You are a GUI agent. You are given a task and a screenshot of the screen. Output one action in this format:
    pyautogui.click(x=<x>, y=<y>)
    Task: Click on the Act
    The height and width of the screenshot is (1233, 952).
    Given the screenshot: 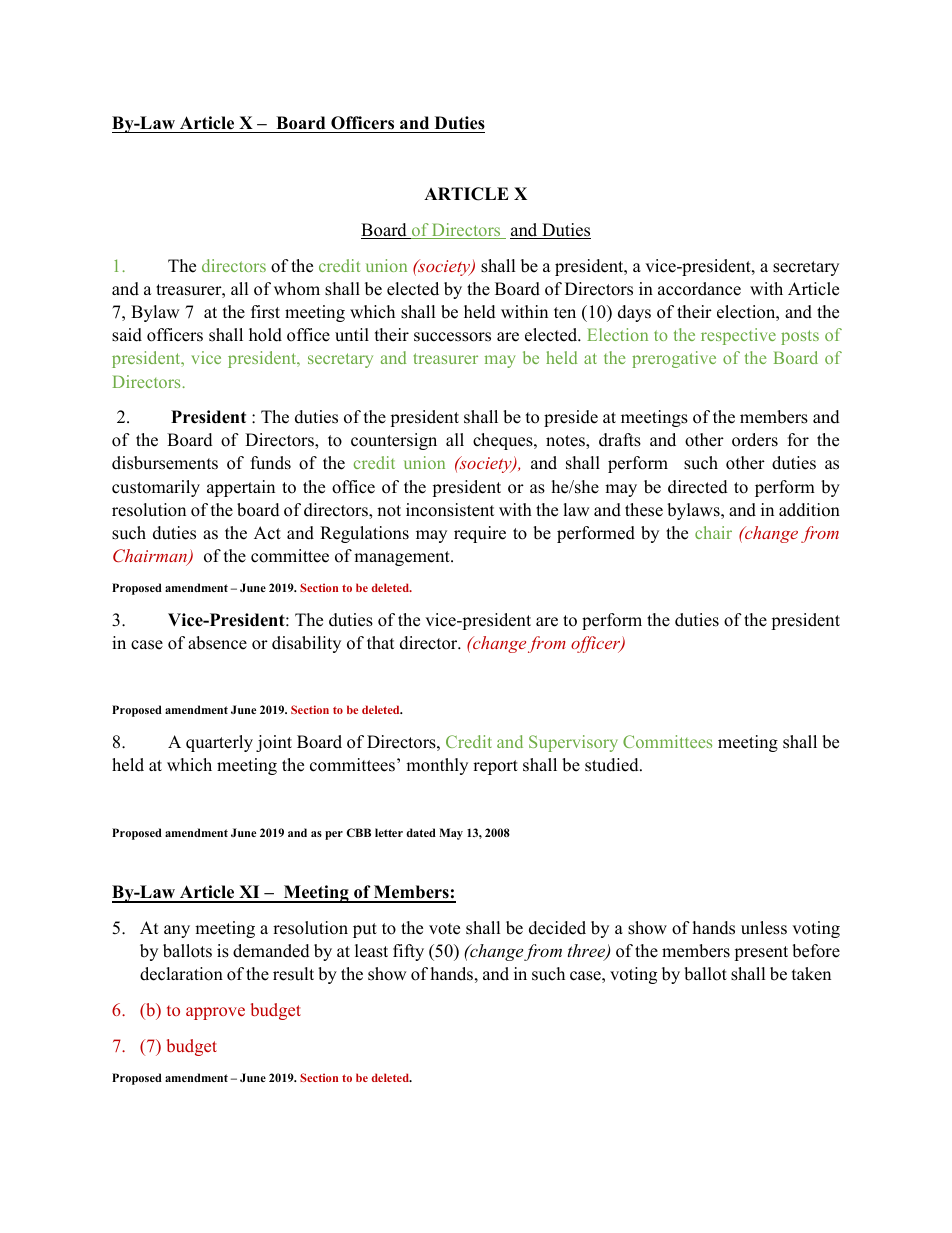 What is the action you would take?
    pyautogui.click(x=267, y=533)
